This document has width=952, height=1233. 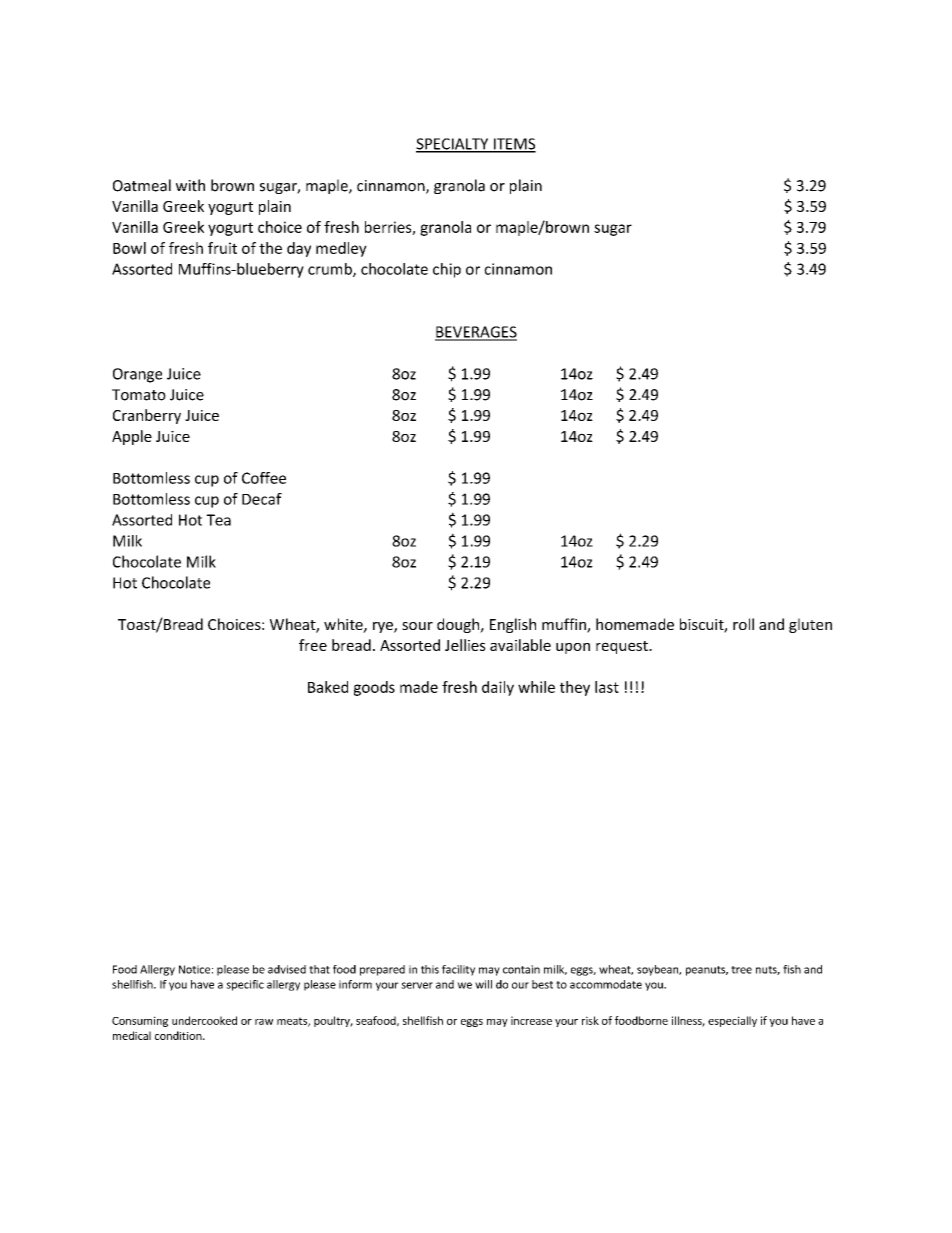 I want to click on with, so click(x=190, y=185).
